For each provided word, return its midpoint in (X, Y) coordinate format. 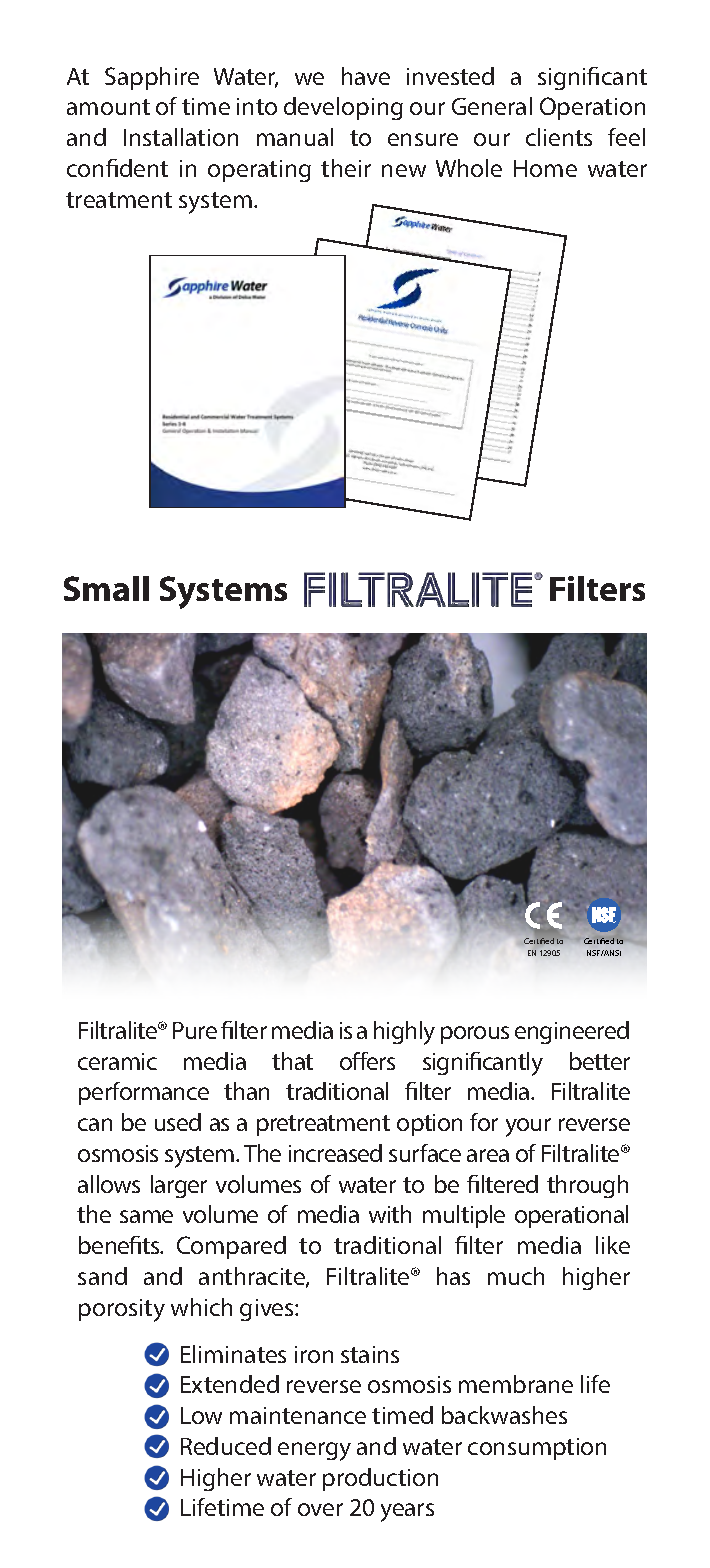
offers (367, 1061)
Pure (195, 1030)
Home (545, 168)
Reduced (226, 1446)
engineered (572, 1032)
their (346, 168)
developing (343, 108)
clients (559, 137)
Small (106, 588)
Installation (181, 137)
